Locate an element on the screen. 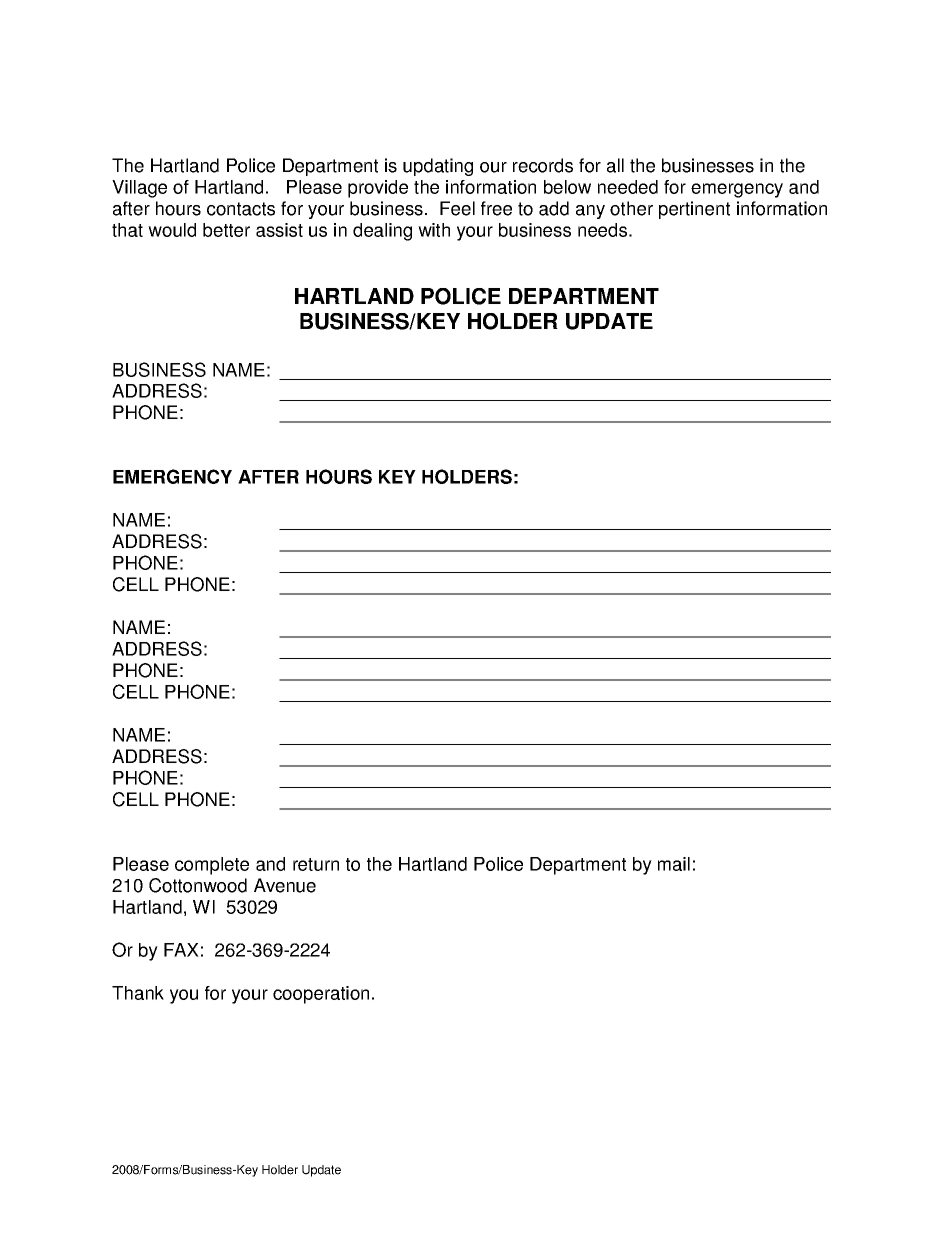  complete is located at coordinates (212, 866).
